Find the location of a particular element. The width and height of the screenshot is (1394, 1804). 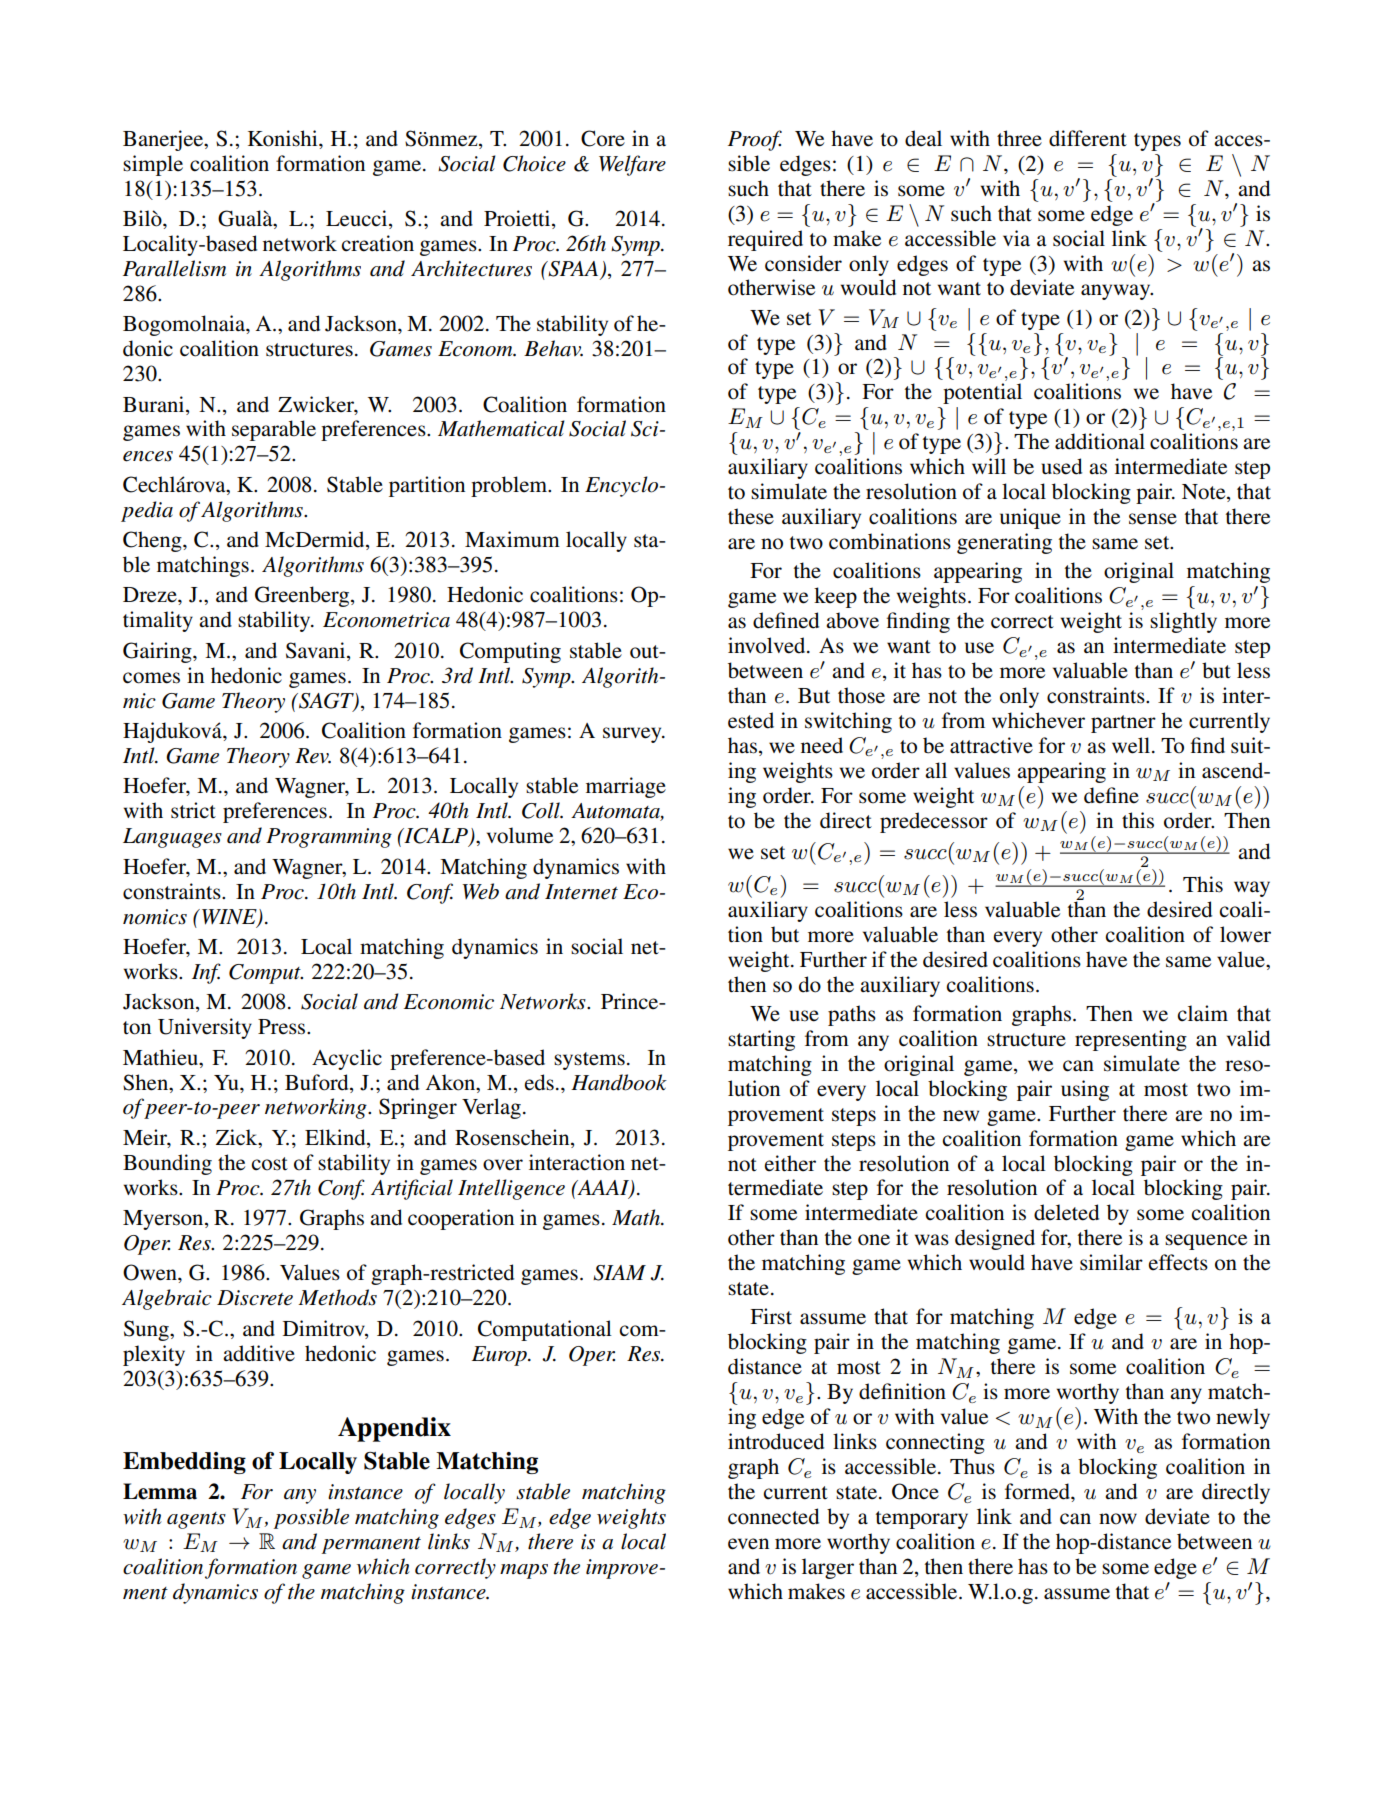

involved is located at coordinates (768, 645).
